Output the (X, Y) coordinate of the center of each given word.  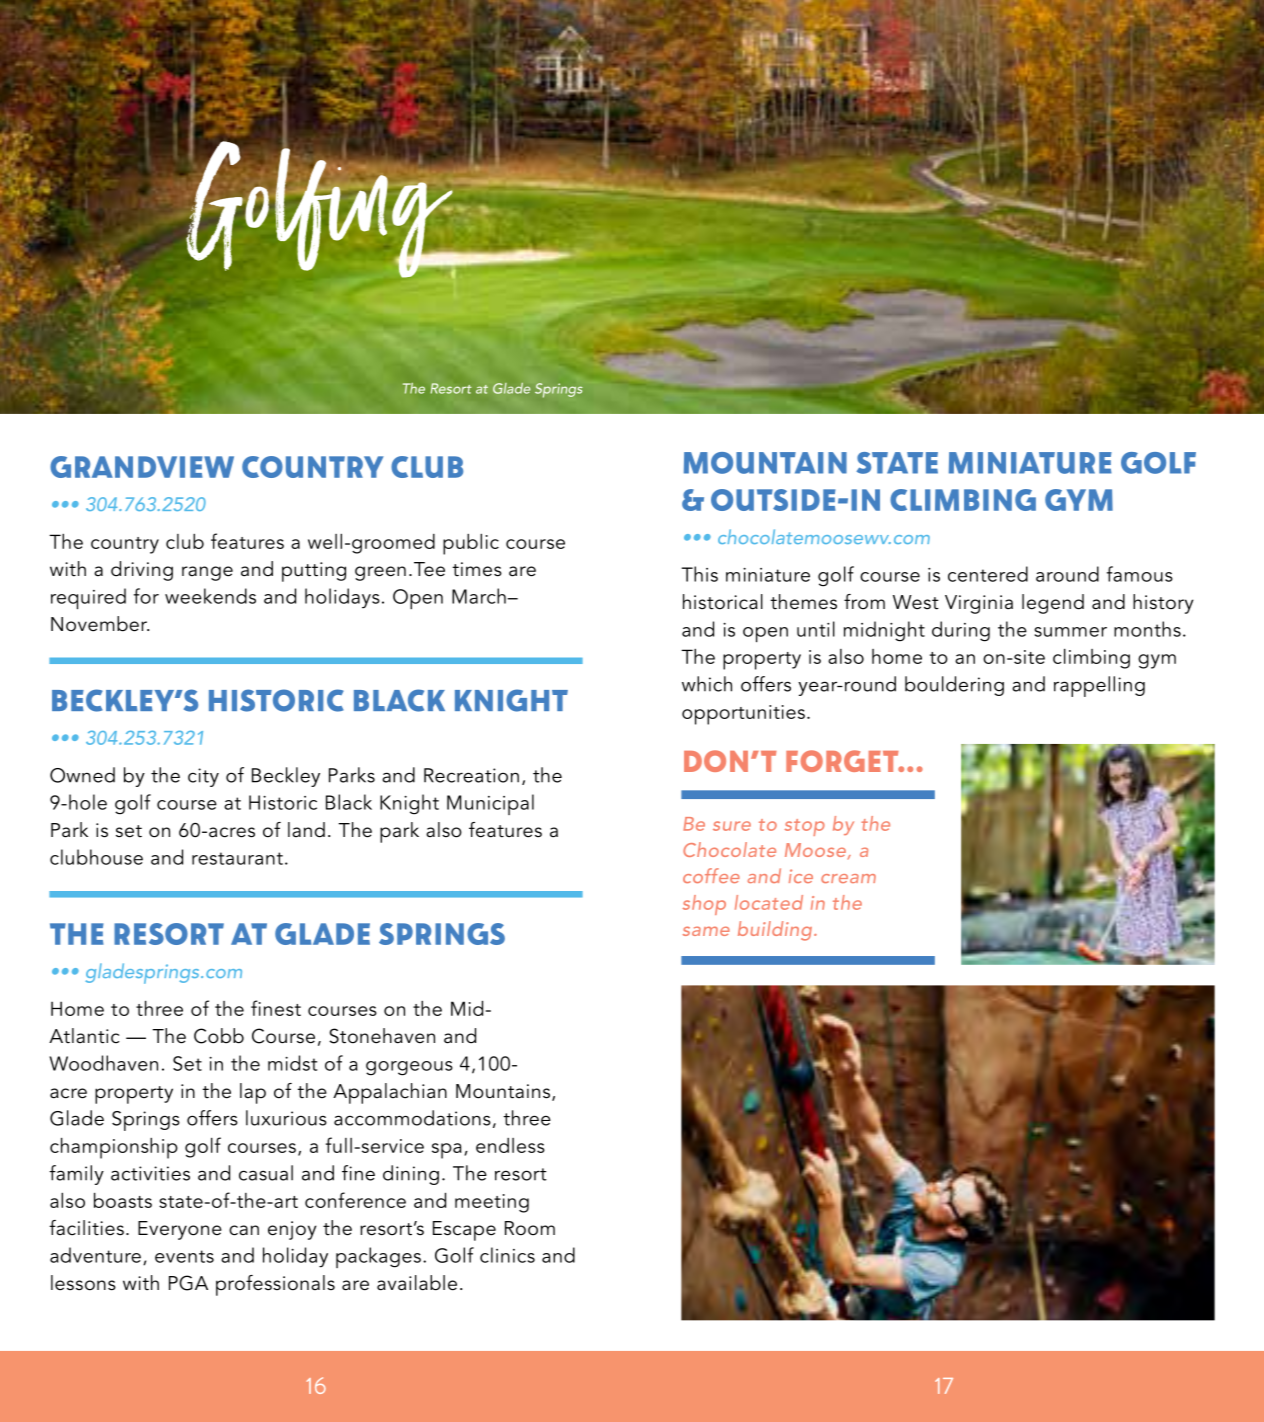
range (207, 573)
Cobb (219, 1036)
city (203, 777)
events (184, 1256)
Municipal (490, 804)
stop (805, 827)
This (700, 574)
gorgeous (409, 1068)
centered (988, 574)
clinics (507, 1255)
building (775, 931)
